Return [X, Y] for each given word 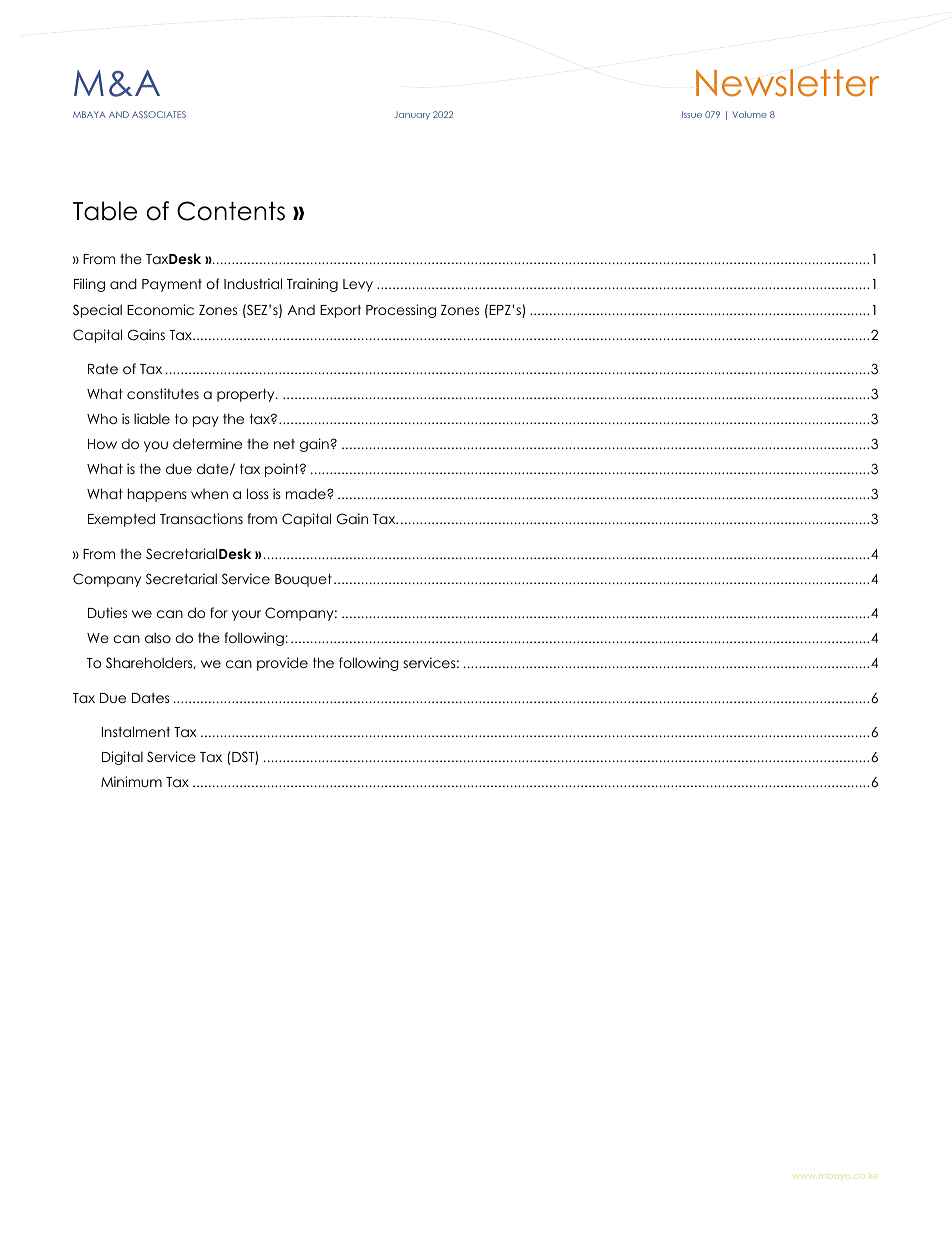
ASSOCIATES [159, 114]
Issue [692, 114]
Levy [358, 285]
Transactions [201, 518]
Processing [401, 311]
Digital [122, 758]
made [307, 493]
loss [258, 493]
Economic [160, 309]
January [412, 115]
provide [282, 664]
